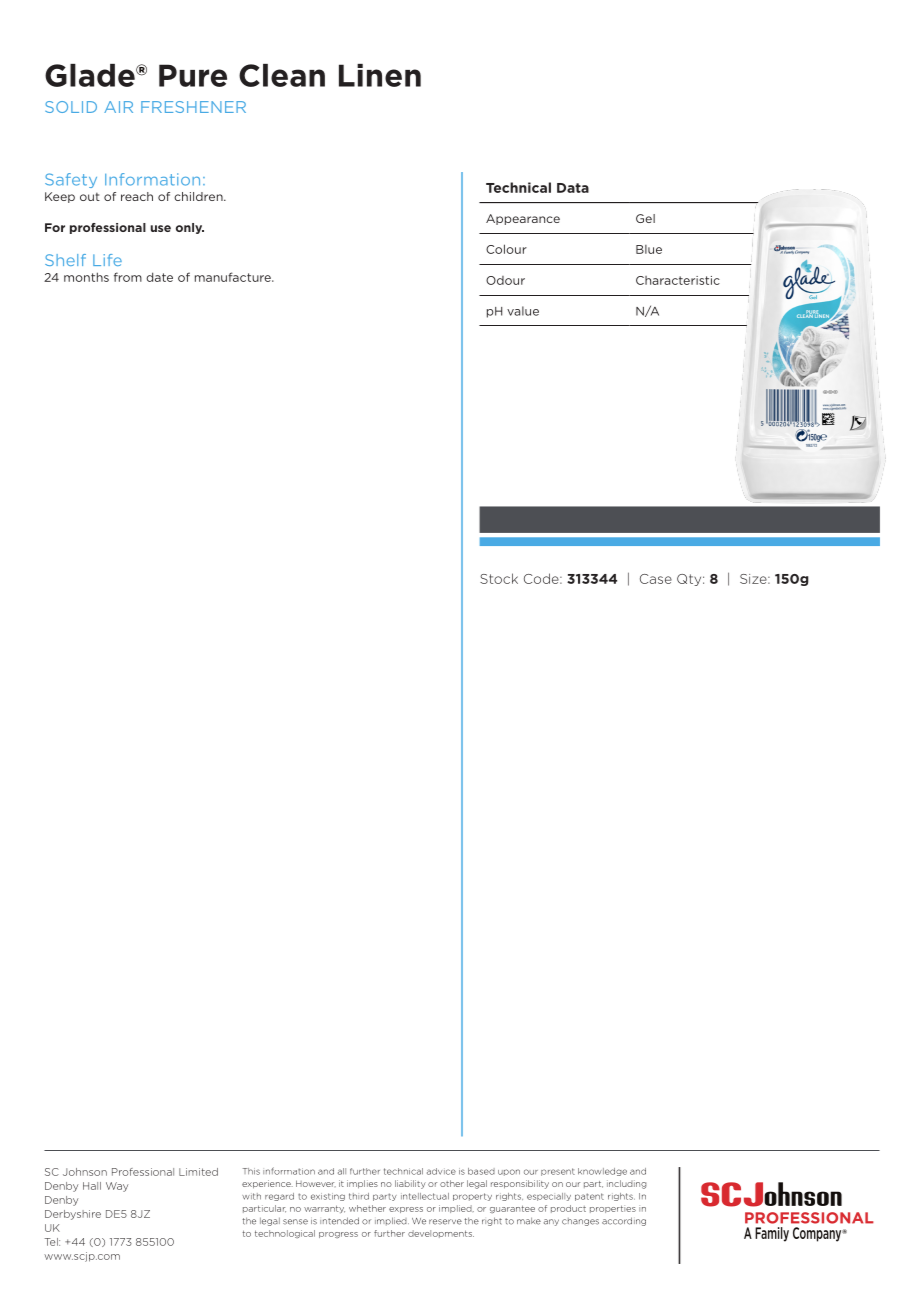  What do you see at coordinates (613, 1209) in the page?
I see `properties` at bounding box center [613, 1209].
